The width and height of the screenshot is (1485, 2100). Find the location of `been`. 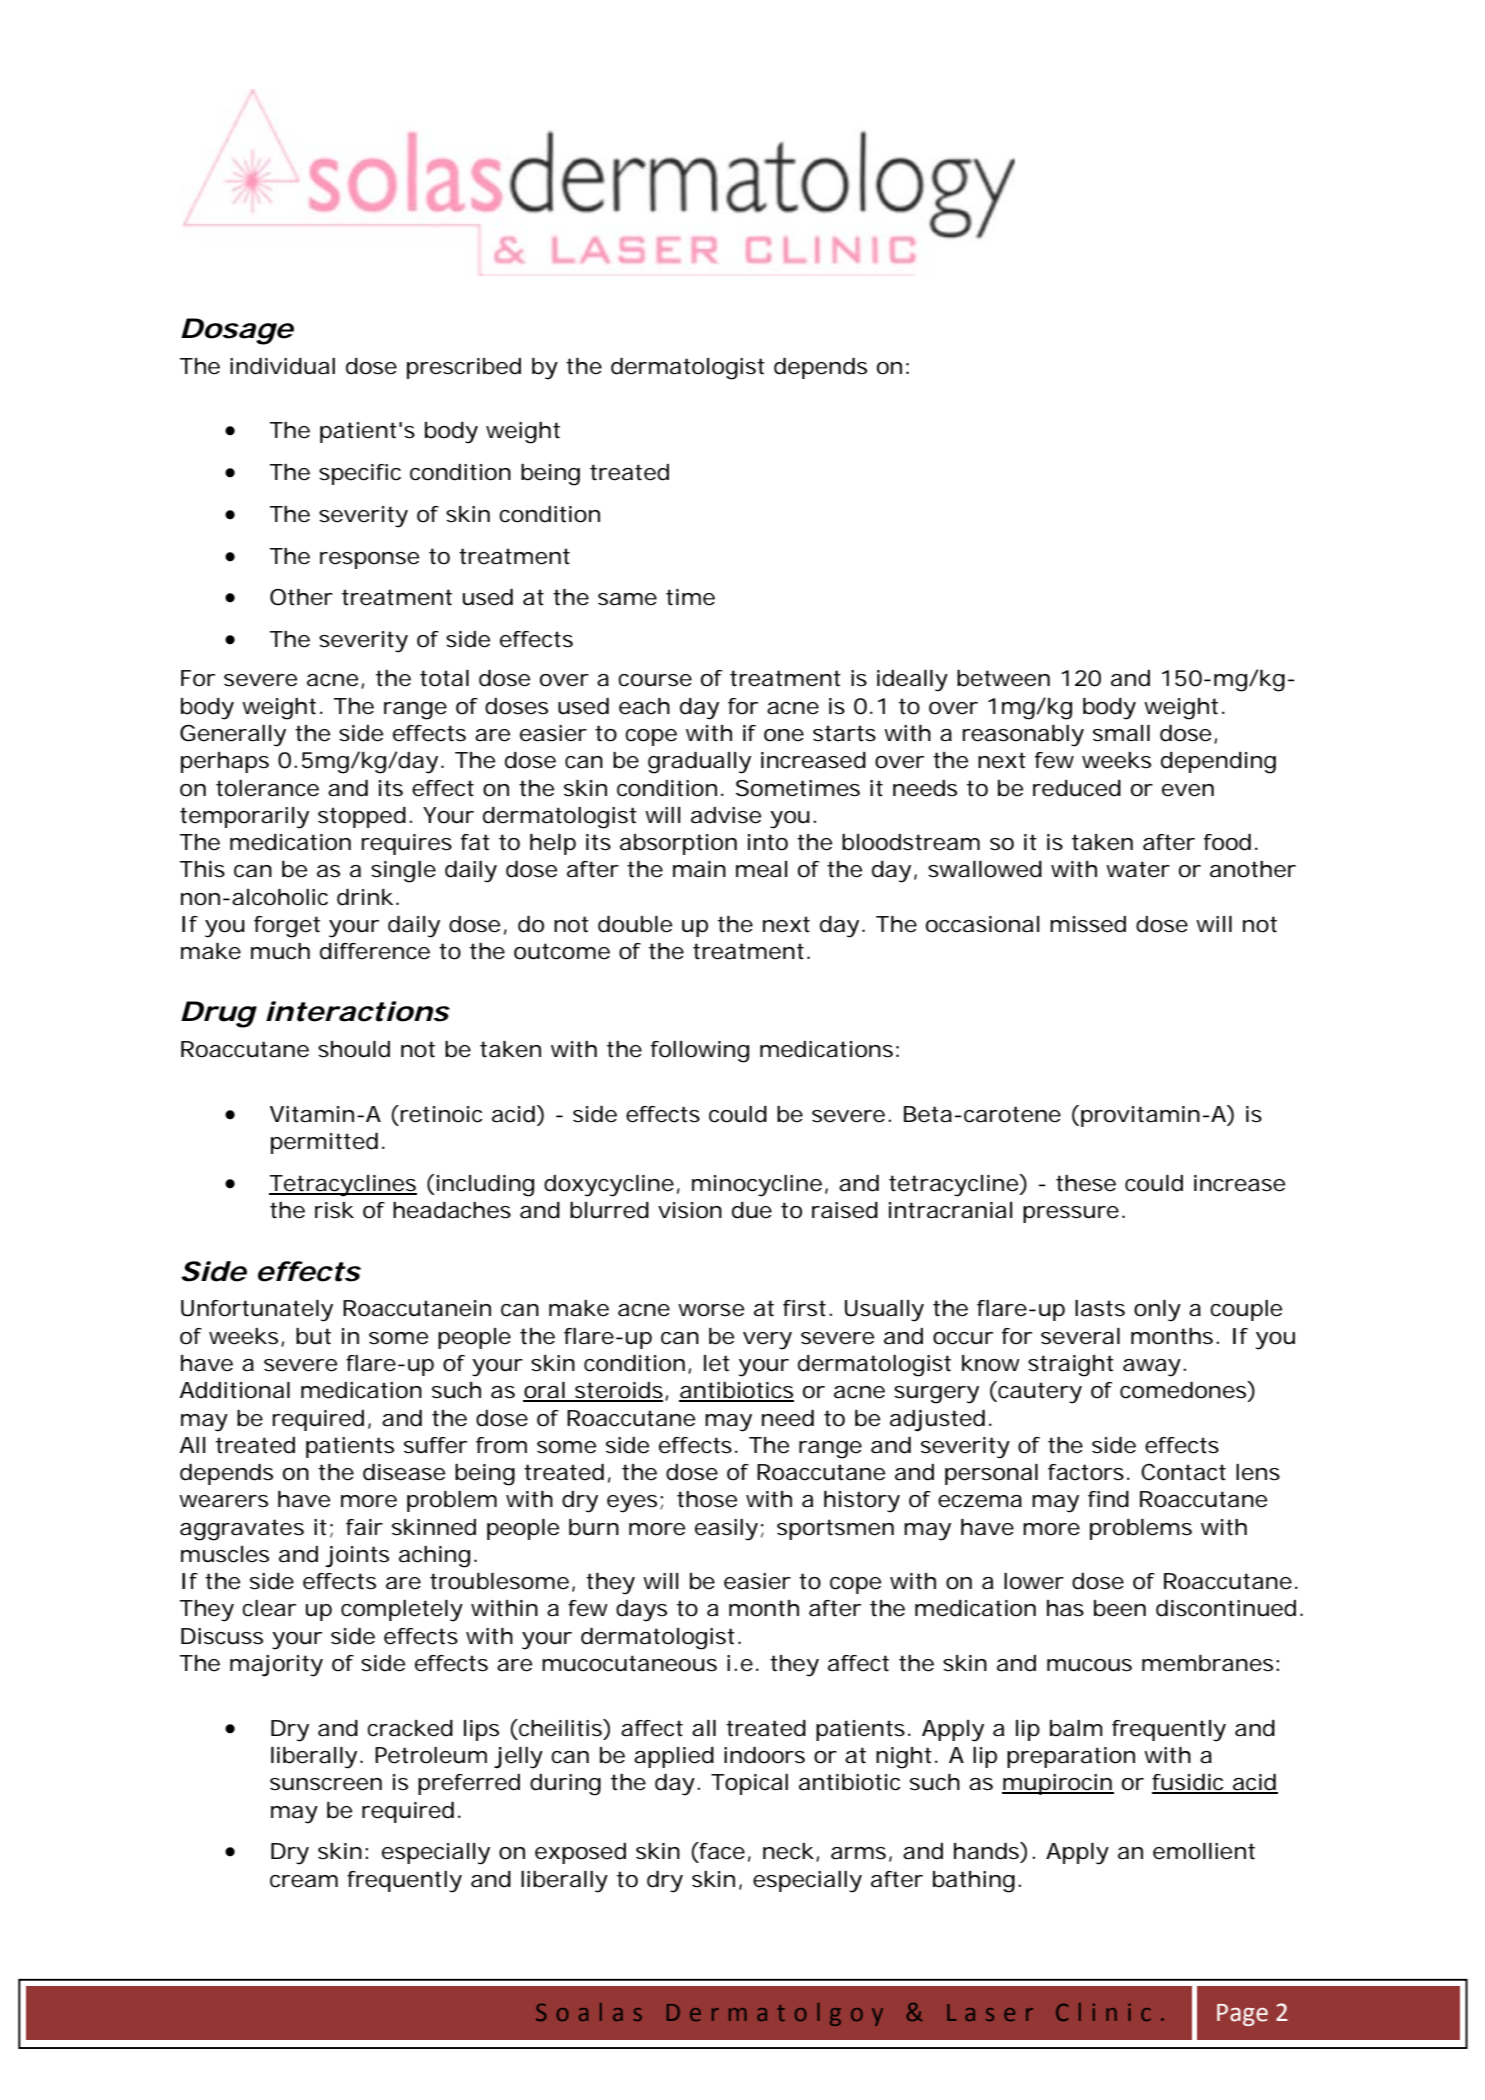

been is located at coordinates (1120, 1608).
